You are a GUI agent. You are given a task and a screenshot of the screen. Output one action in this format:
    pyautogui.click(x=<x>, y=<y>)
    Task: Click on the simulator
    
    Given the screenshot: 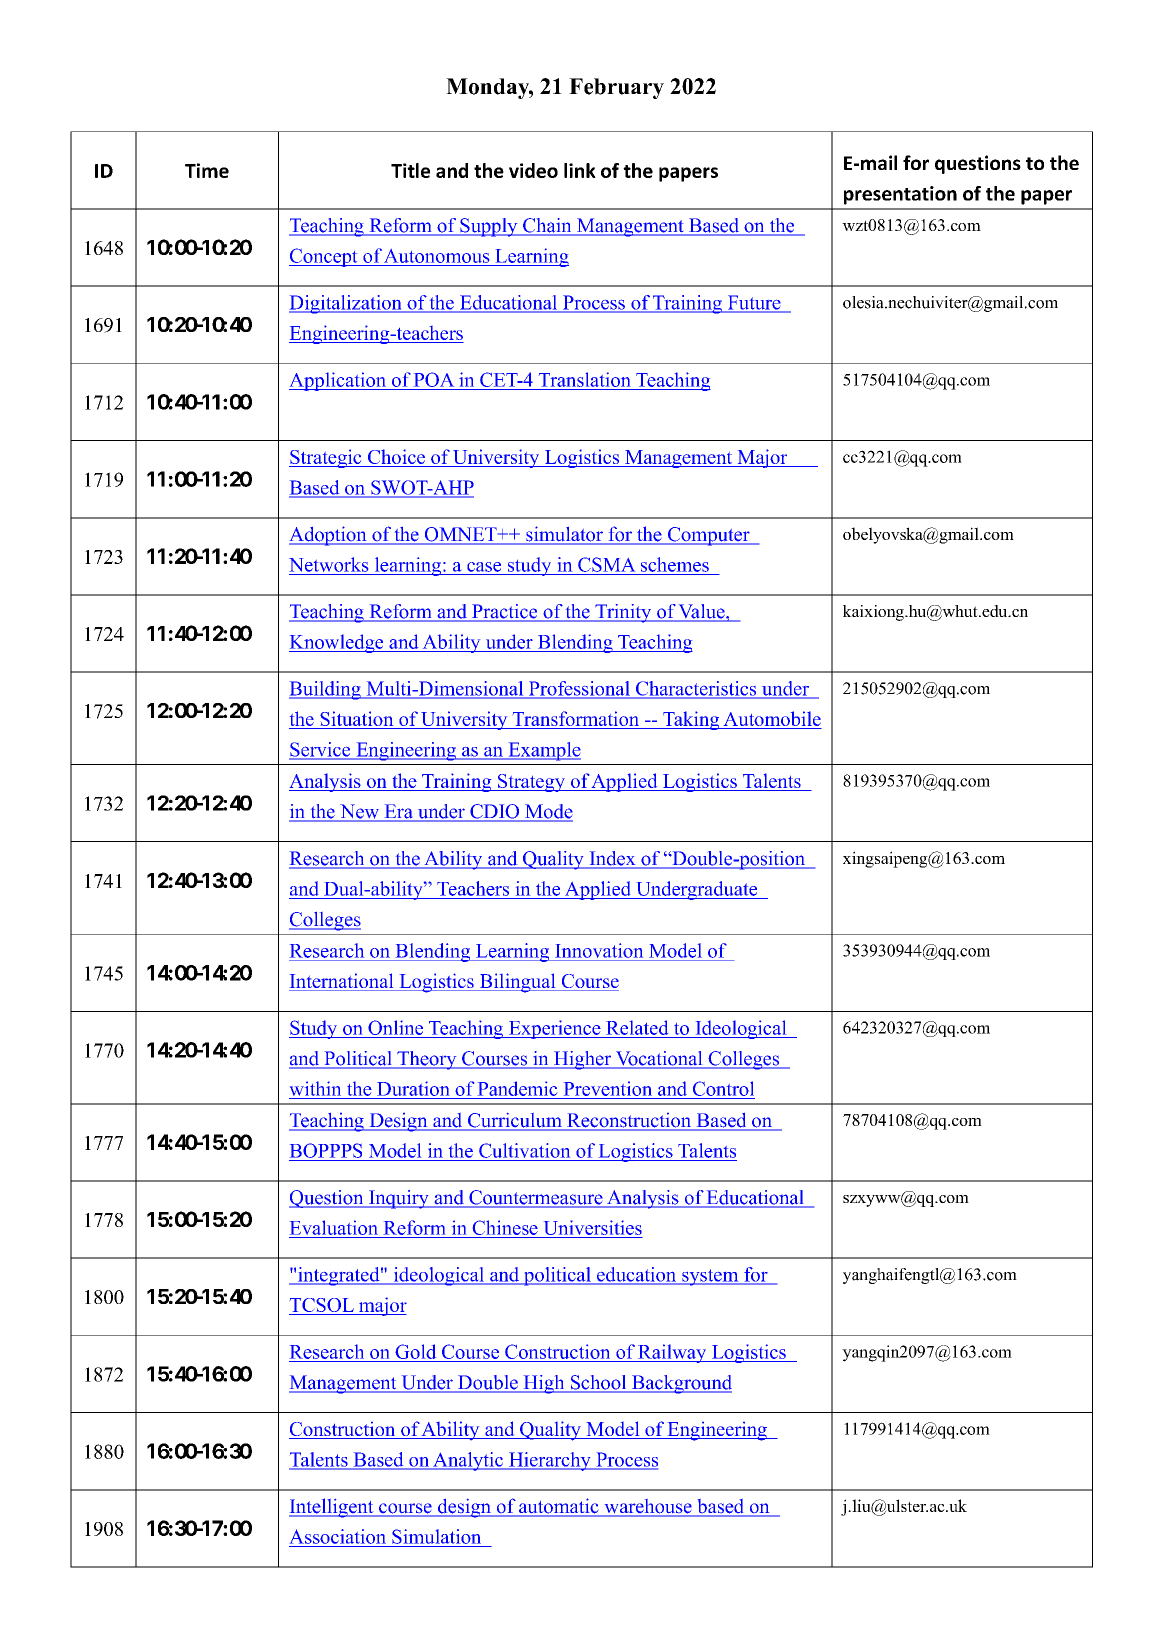 What is the action you would take?
    pyautogui.click(x=564, y=535)
